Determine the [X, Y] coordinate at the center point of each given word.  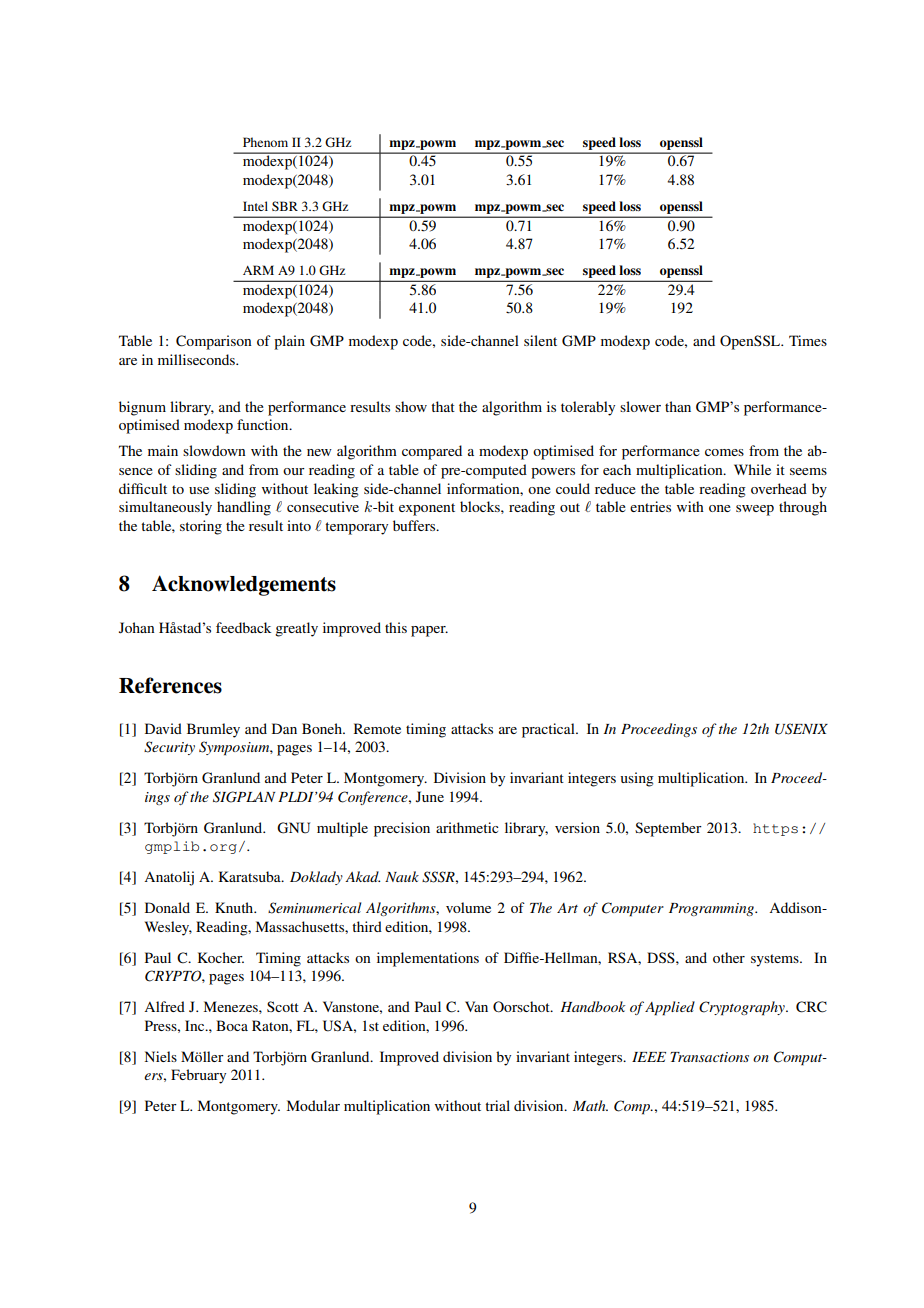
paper [429, 631]
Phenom [265, 142]
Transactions [709, 1057]
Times [808, 340]
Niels [161, 1056]
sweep [755, 510]
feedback [243, 627]
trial [497, 1105]
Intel [255, 206]
